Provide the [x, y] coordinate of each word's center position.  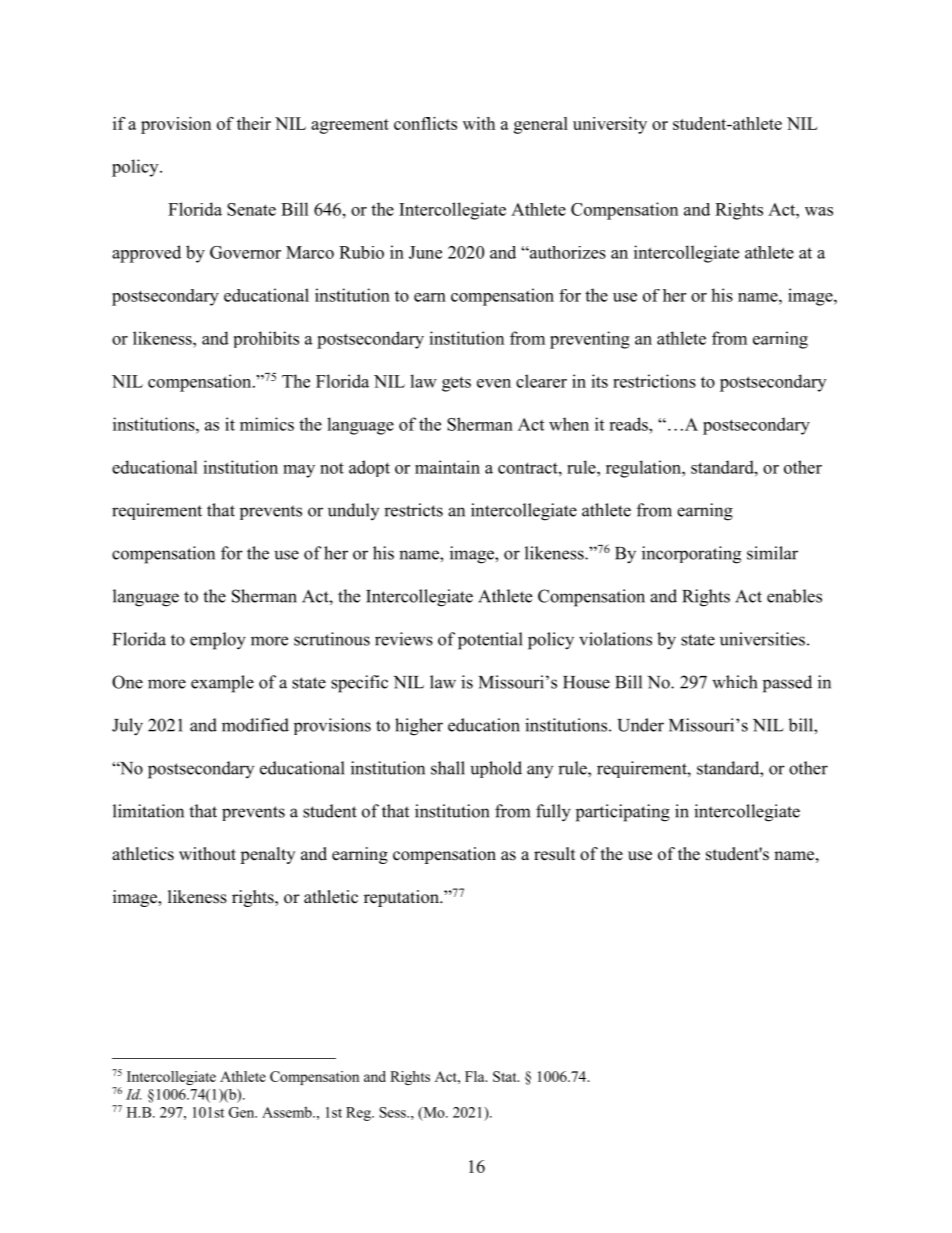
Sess [393, 1112]
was [819, 211]
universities [762, 639]
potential [490, 641]
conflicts [425, 123]
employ [218, 641]
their [254, 123]
